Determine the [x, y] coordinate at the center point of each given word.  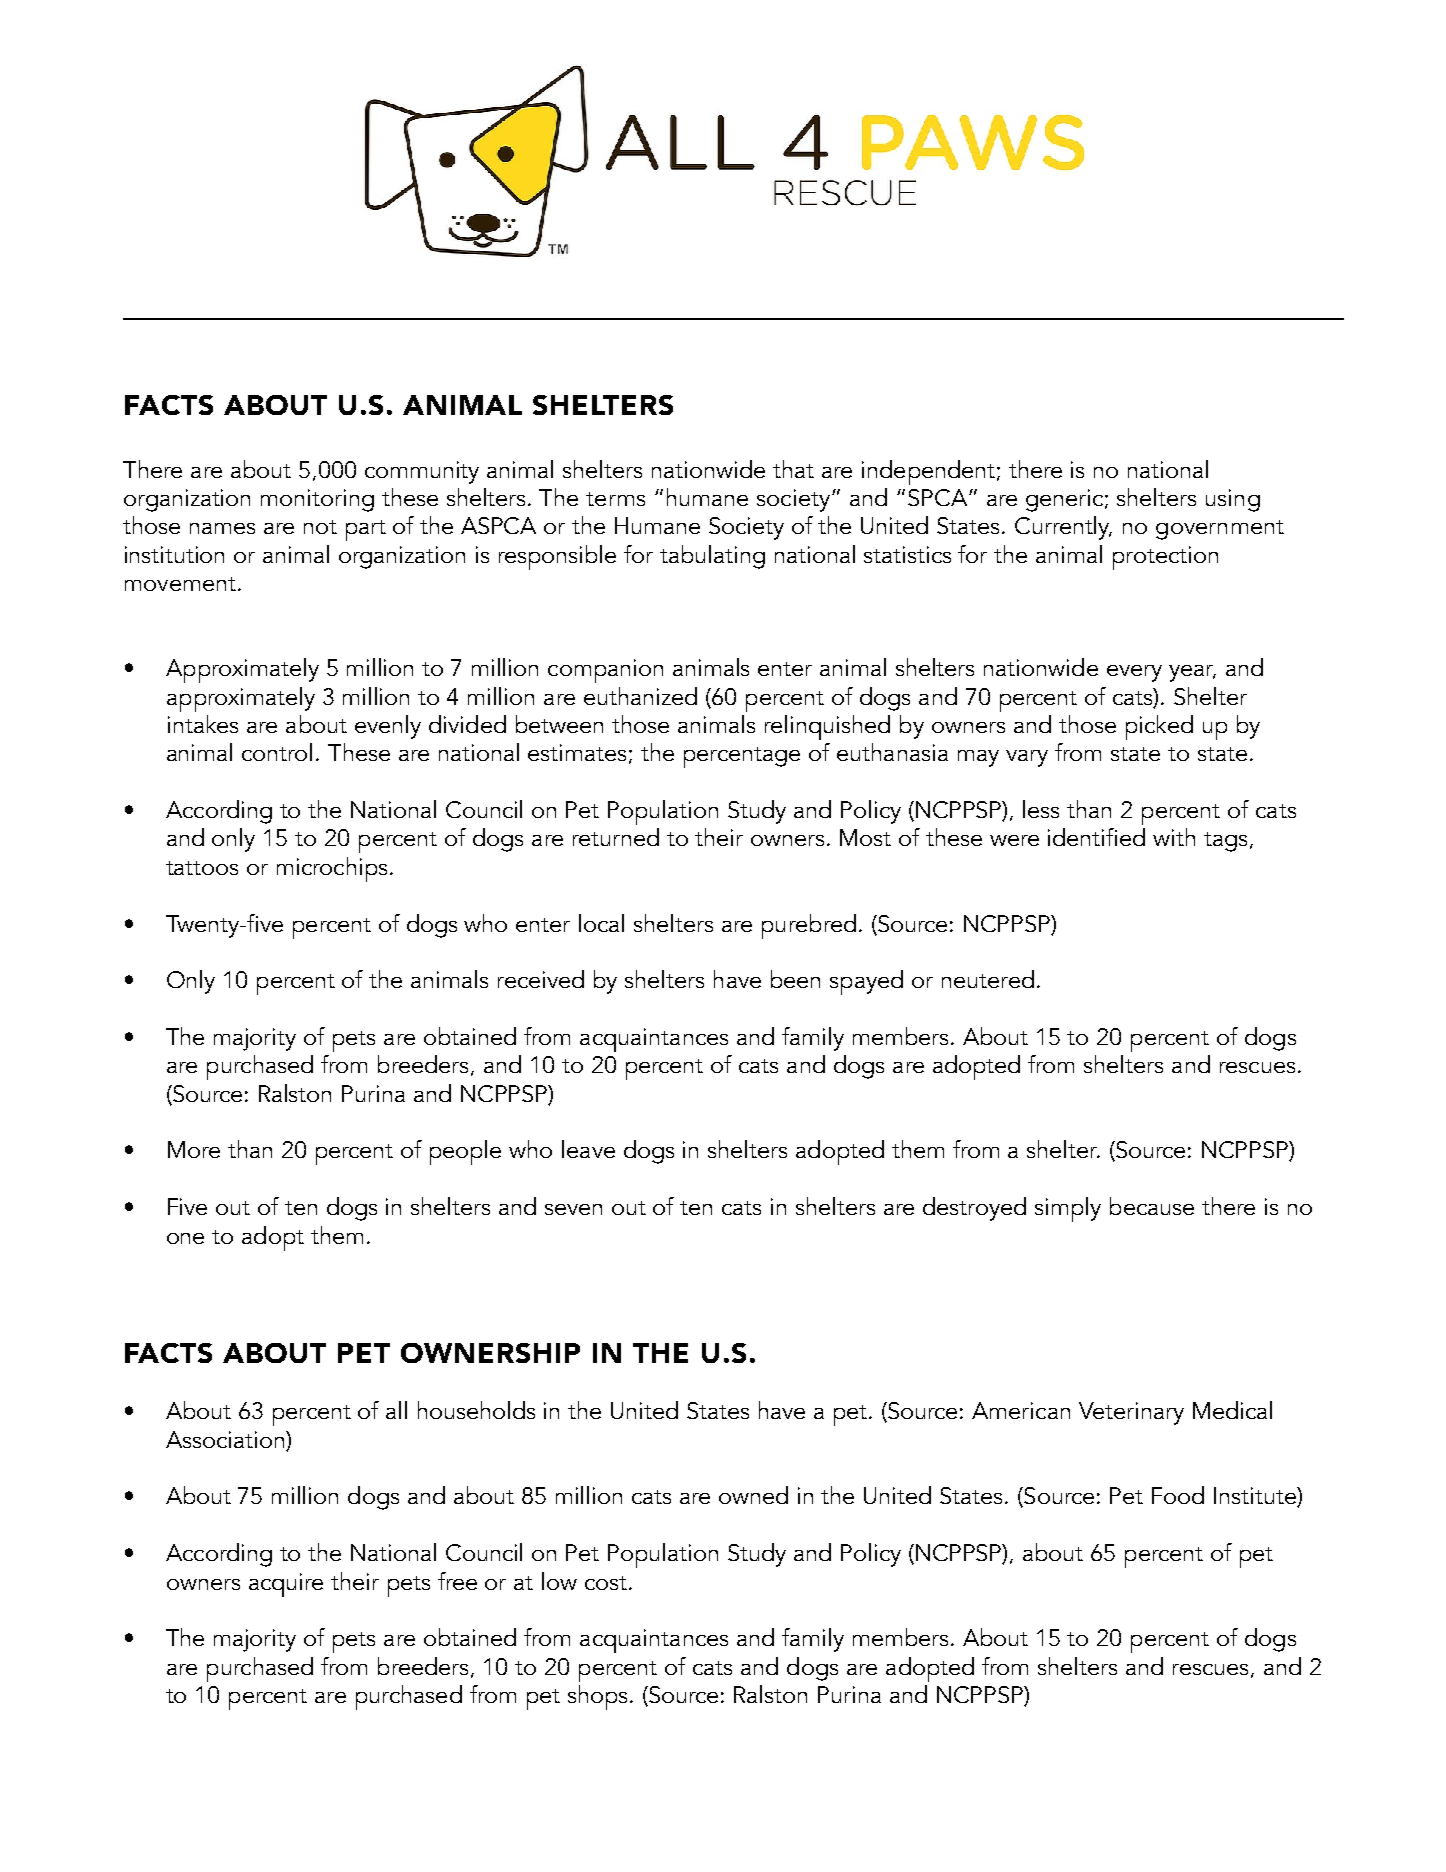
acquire [286, 1585]
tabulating [712, 557]
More [194, 1149]
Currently [1063, 528]
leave [588, 1149]
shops [597, 1697]
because [1152, 1206]
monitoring [317, 500]
